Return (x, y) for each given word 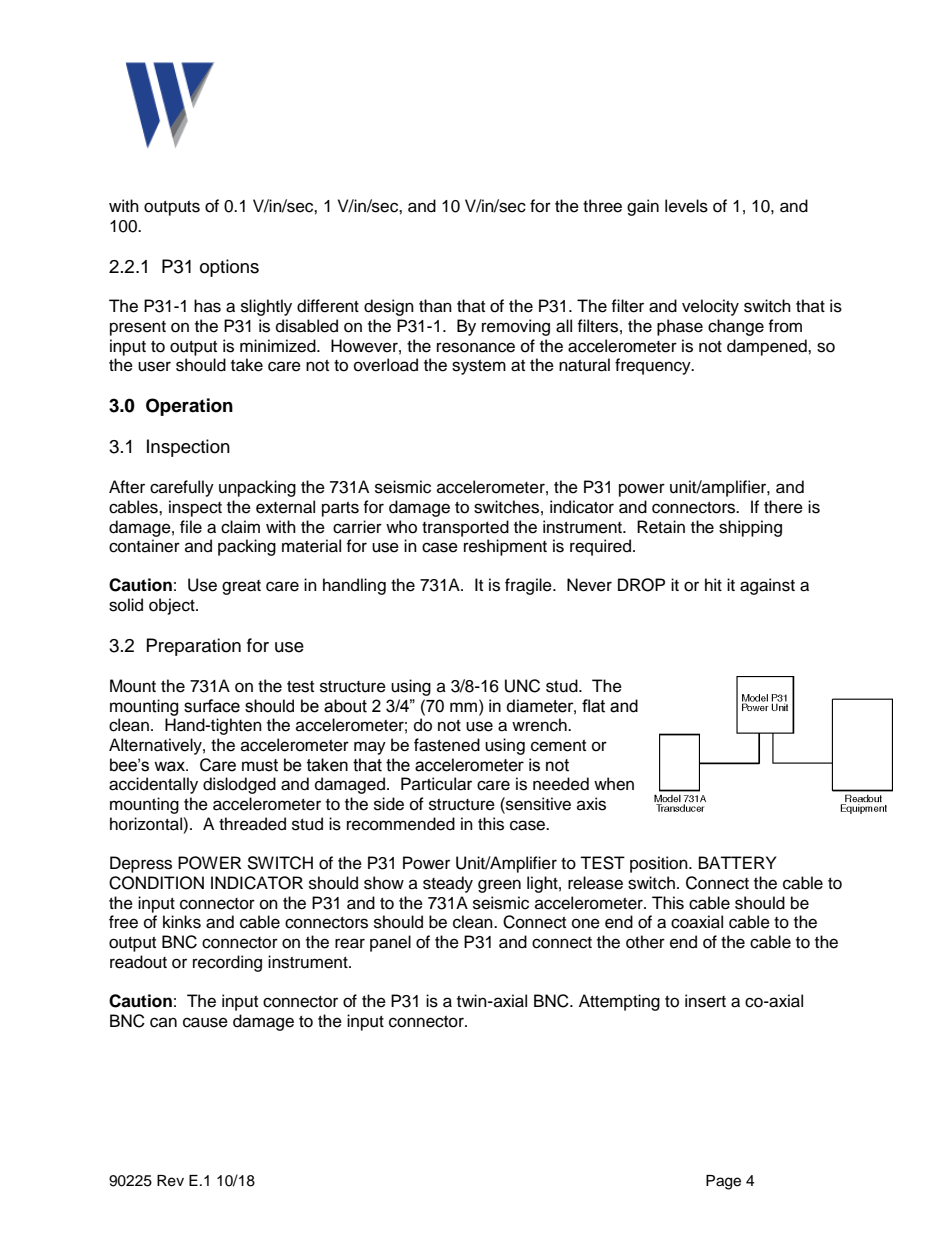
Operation (189, 407)
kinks (182, 922)
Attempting (619, 1002)
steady (448, 884)
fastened (447, 745)
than (435, 305)
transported (465, 528)
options (229, 268)
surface (212, 706)
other (645, 942)
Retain (661, 527)
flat (593, 706)
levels (686, 206)
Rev (170, 1181)
